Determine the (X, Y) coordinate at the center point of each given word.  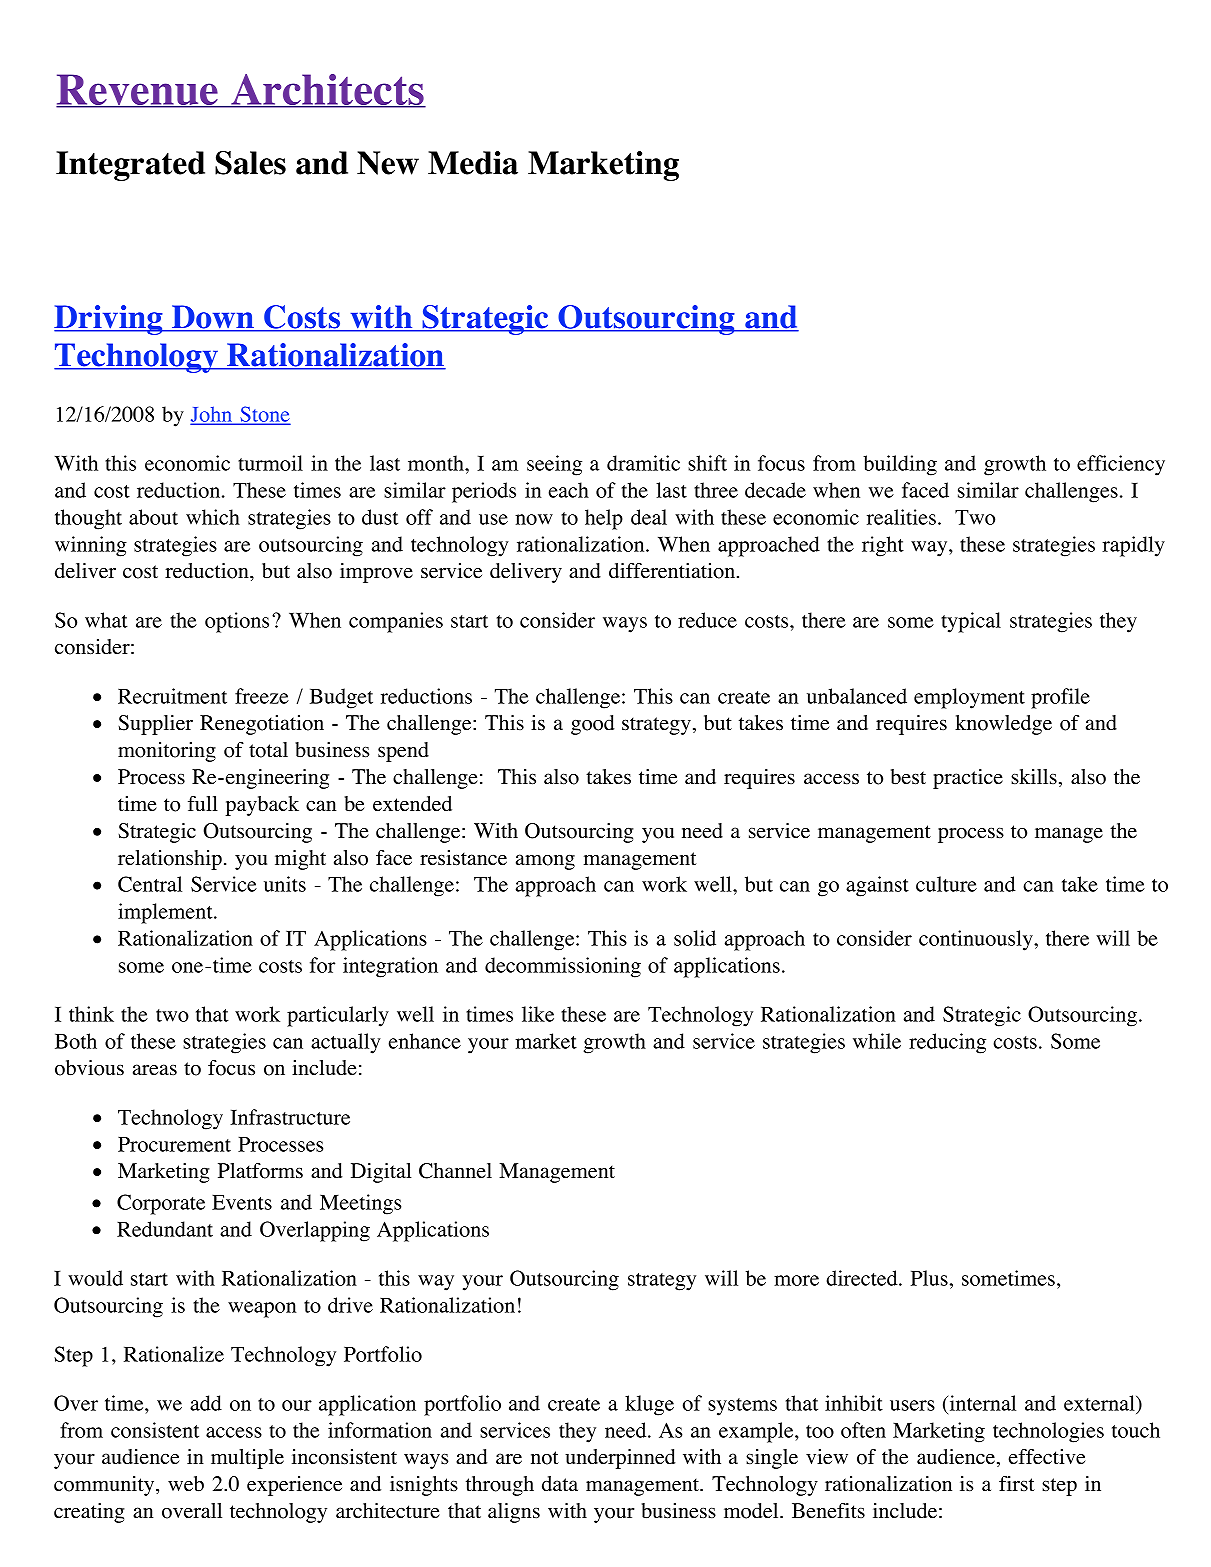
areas (155, 1070)
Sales (250, 163)
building (900, 465)
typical (971, 622)
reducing (947, 1043)
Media (473, 163)
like (538, 1014)
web (186, 1484)
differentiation (672, 571)
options (237, 622)
